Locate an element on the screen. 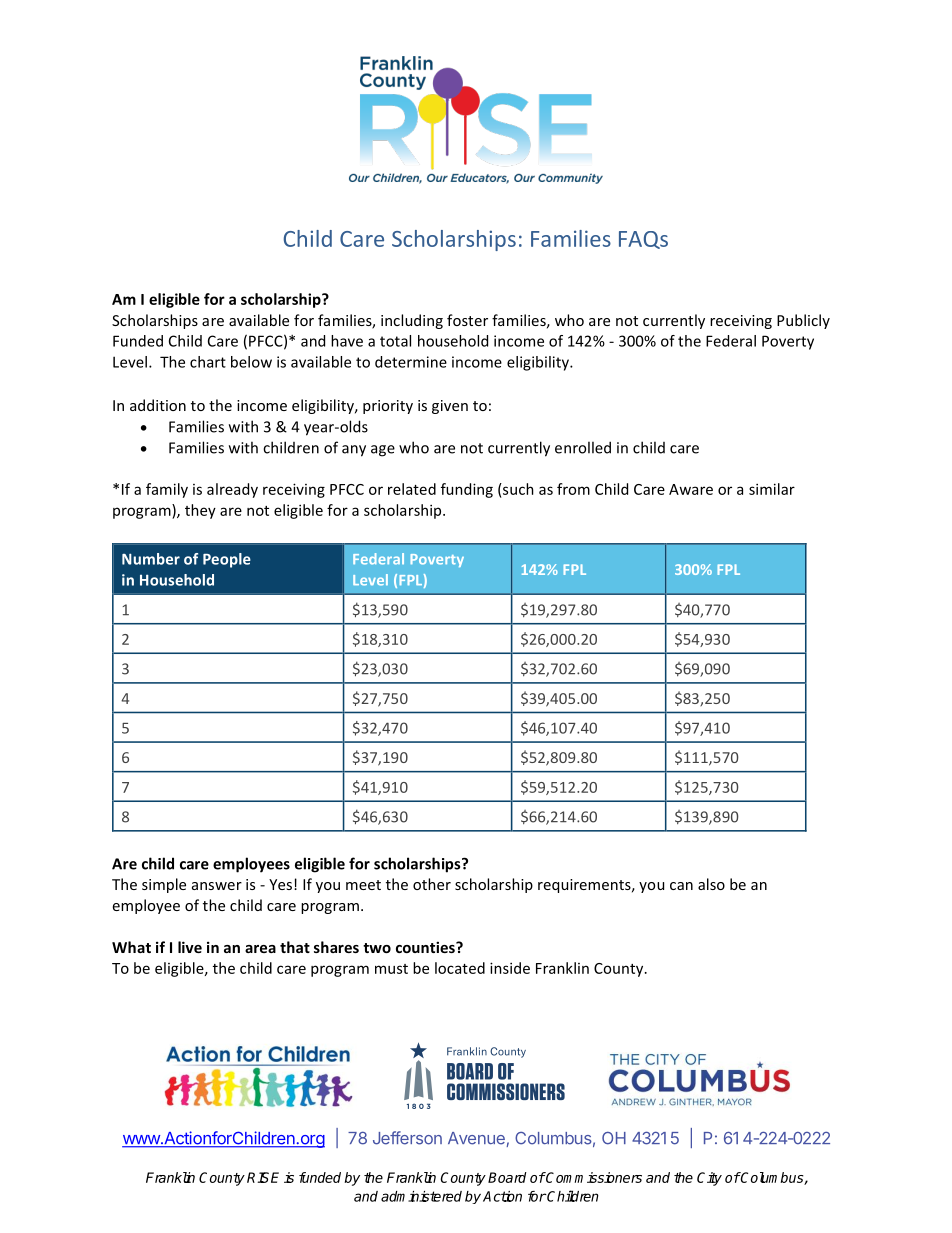 The image size is (952, 1233). other is located at coordinates (432, 884).
